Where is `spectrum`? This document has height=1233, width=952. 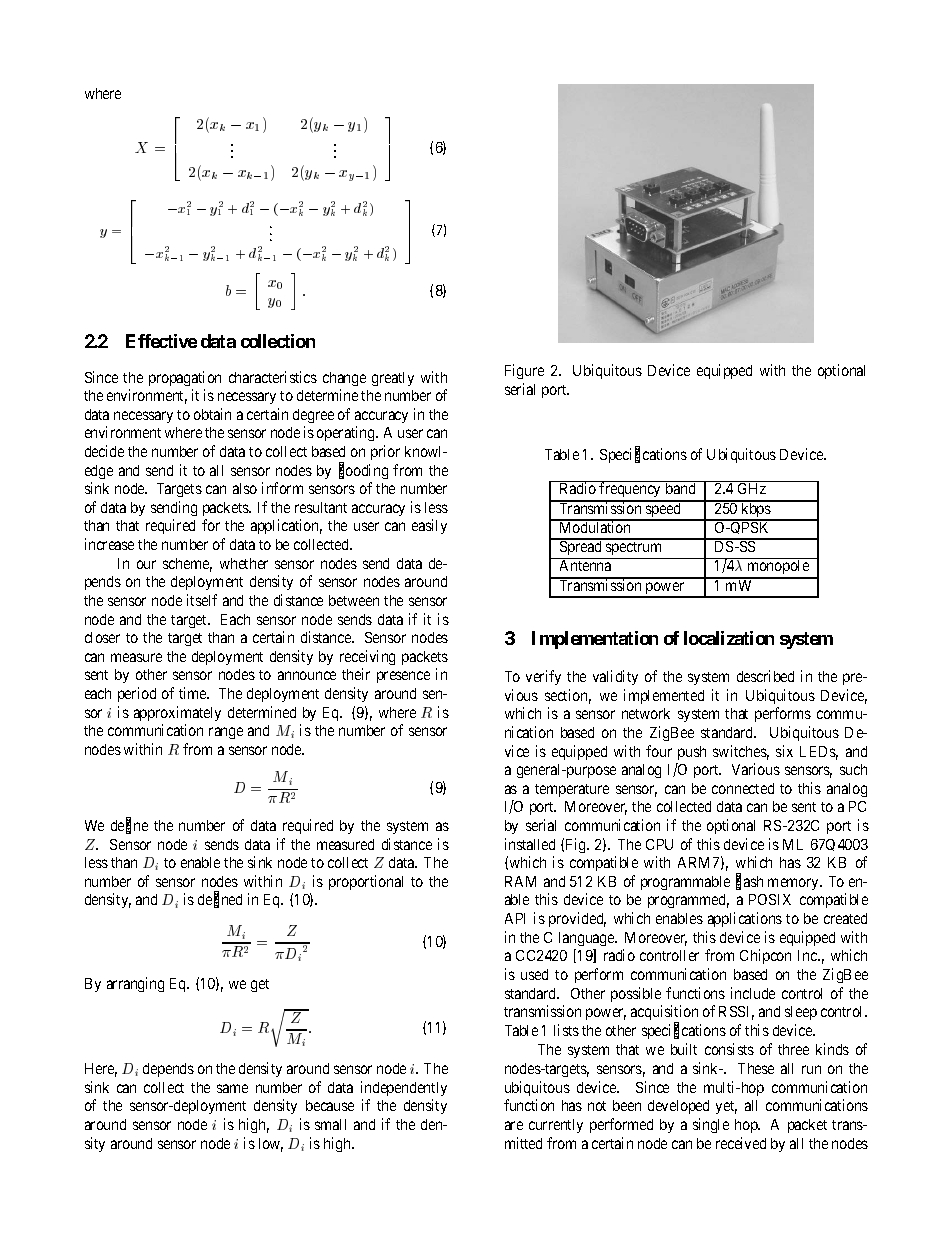 spectrum is located at coordinates (634, 550).
